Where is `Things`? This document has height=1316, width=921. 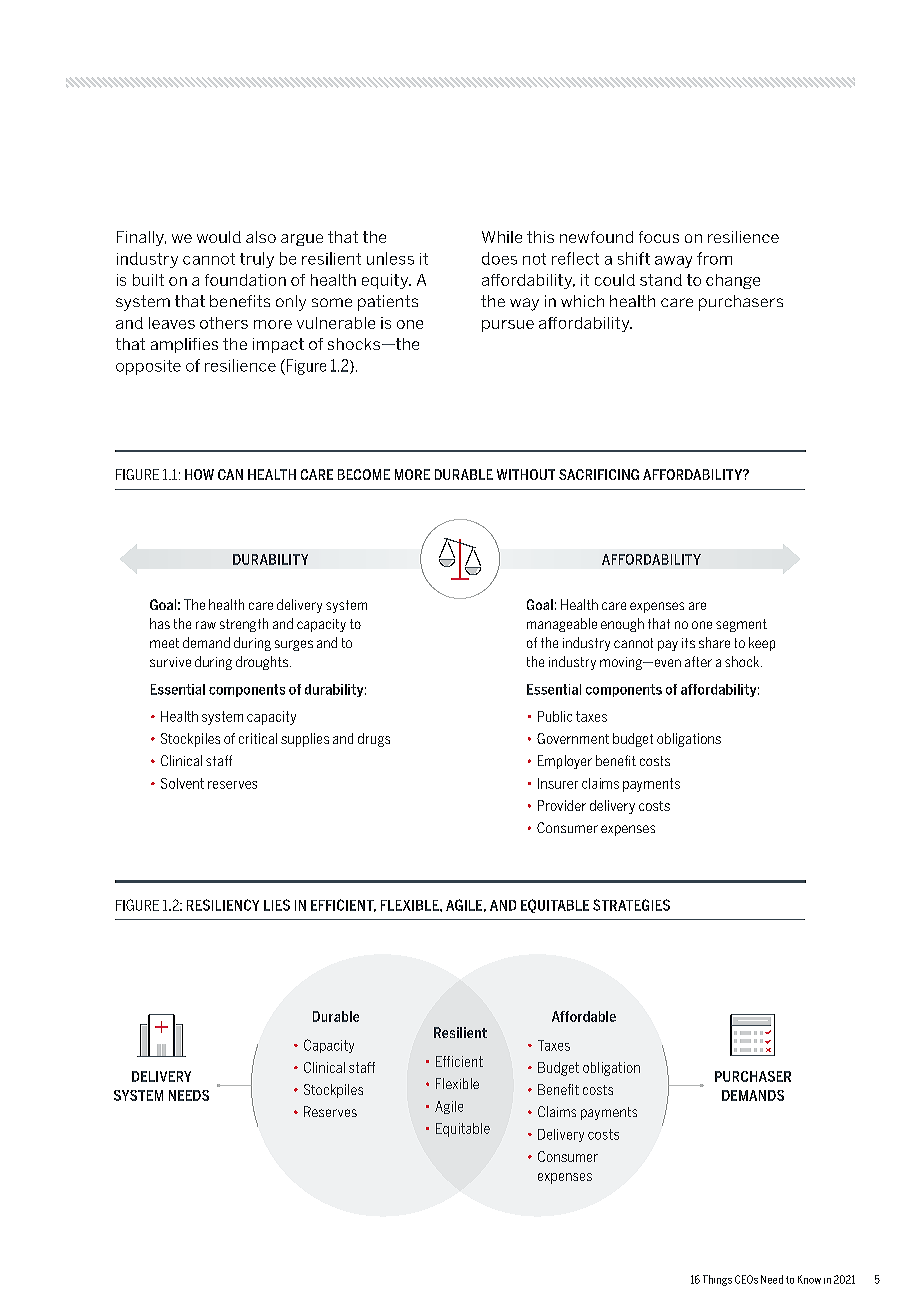 Things is located at coordinates (717, 1280).
